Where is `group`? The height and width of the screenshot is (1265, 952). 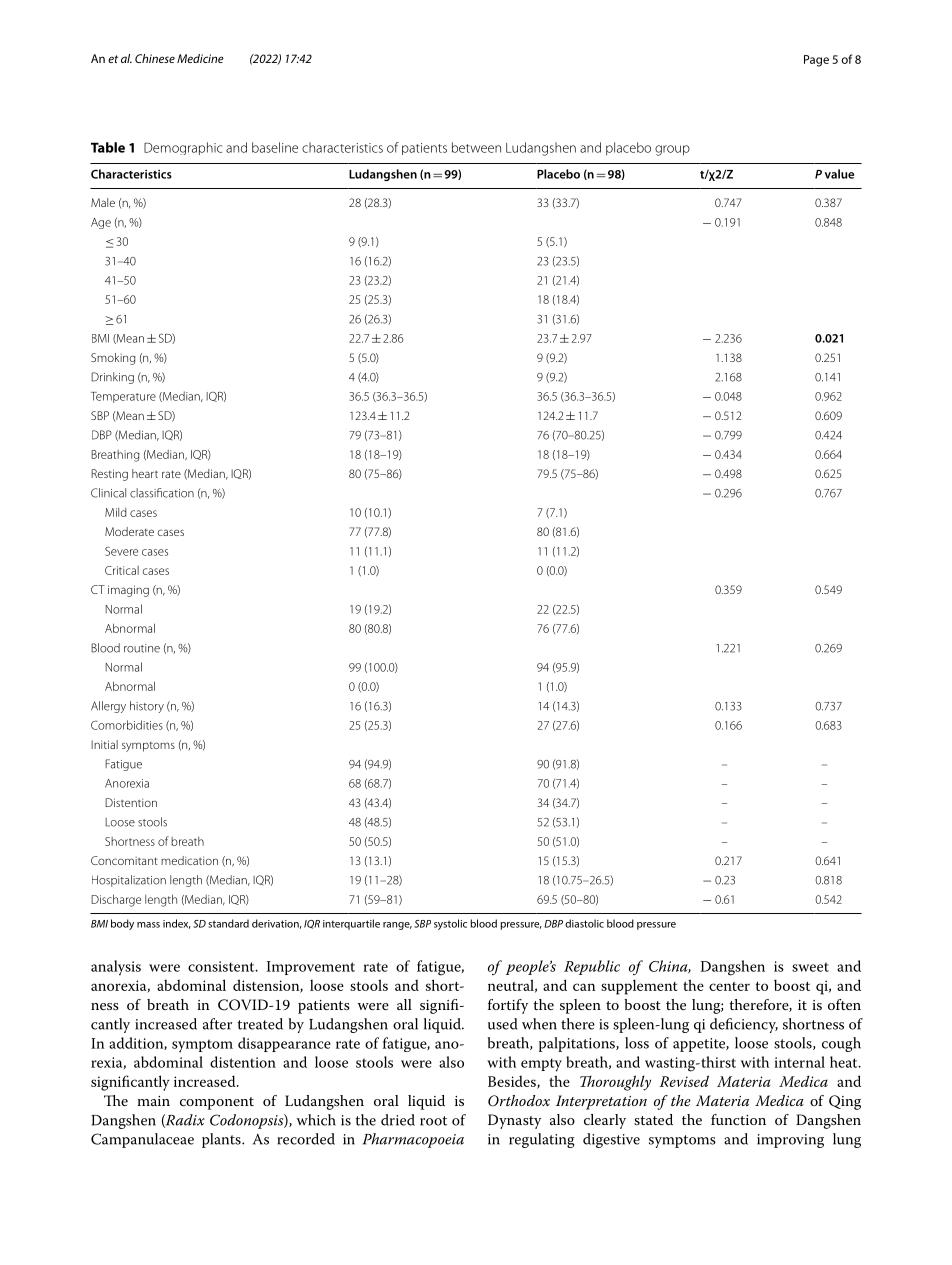
group is located at coordinates (672, 150).
